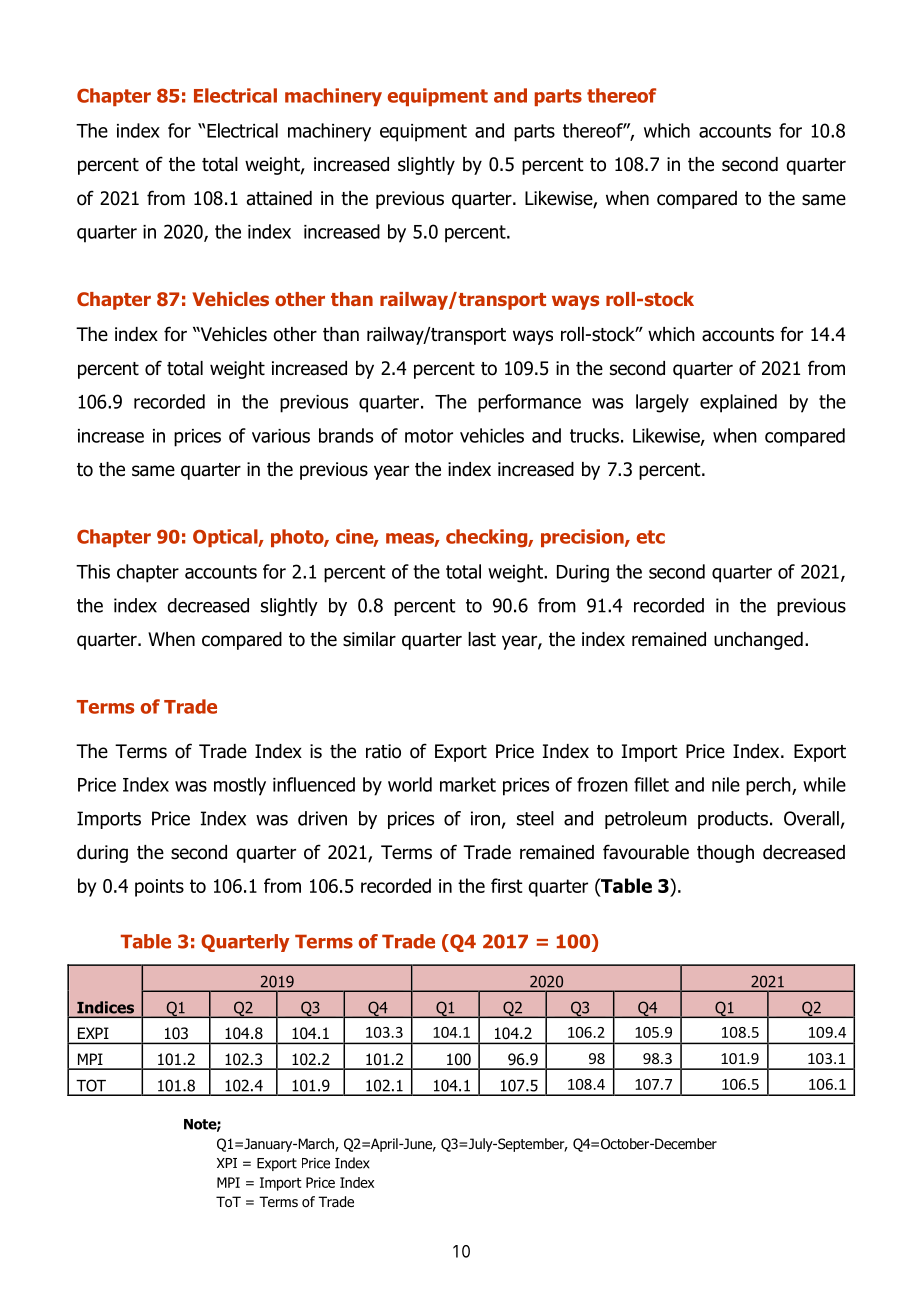 The image size is (924, 1307). What do you see at coordinates (279, 198) in the screenshot?
I see `attained` at bounding box center [279, 198].
